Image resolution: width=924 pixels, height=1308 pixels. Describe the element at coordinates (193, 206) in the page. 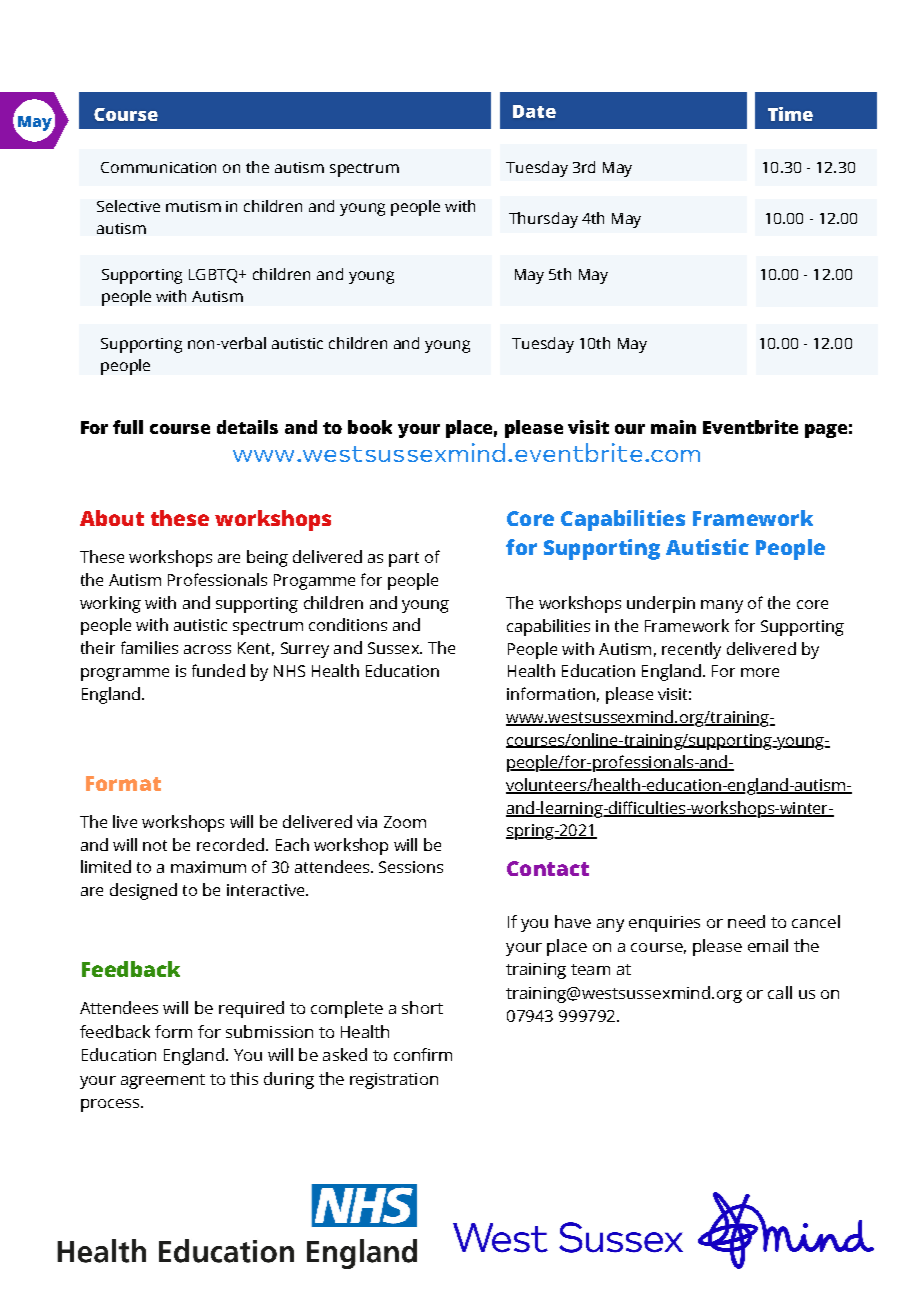

I see `mutism` at that location.
